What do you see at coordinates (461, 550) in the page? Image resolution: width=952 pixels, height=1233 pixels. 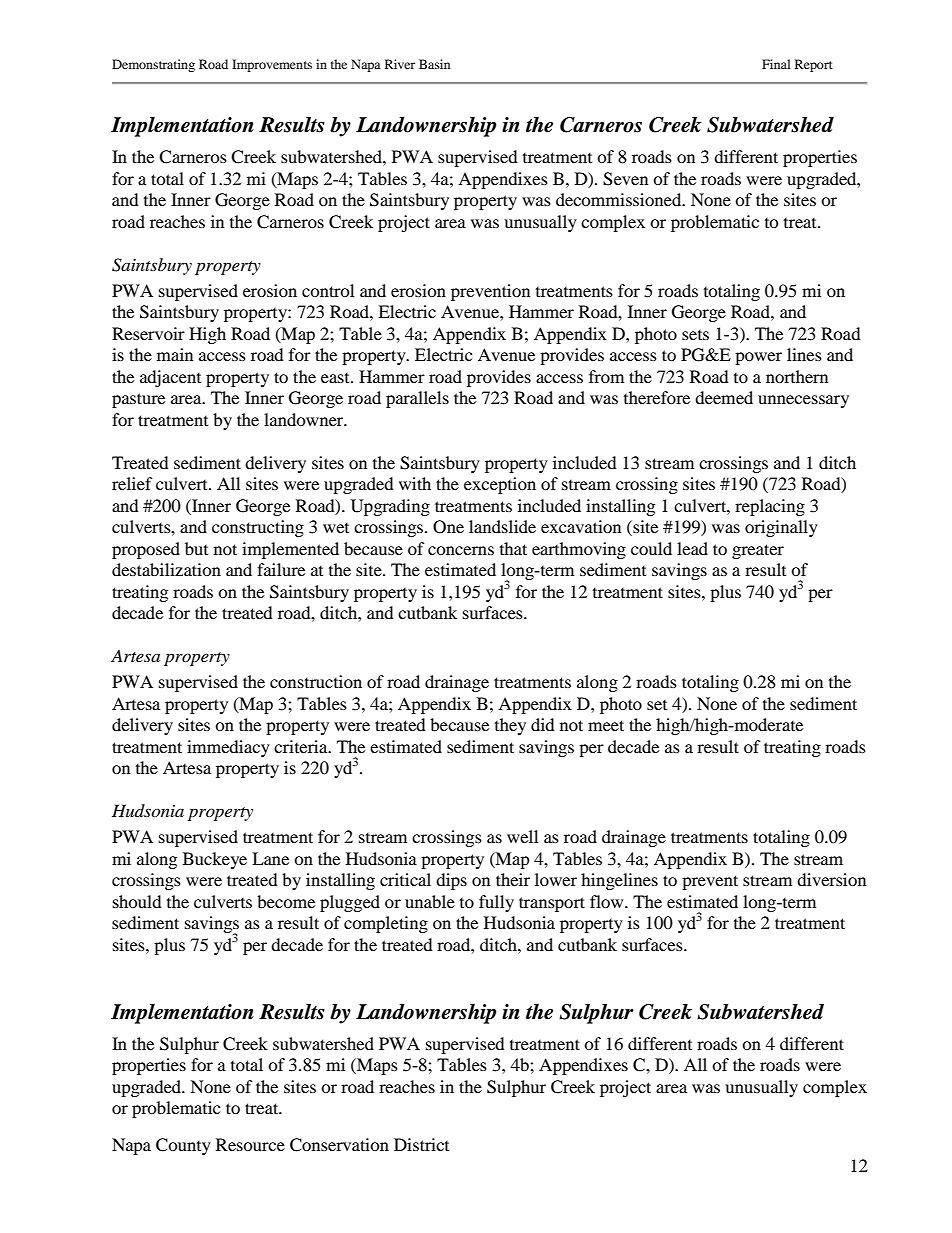 I see `concerns` at bounding box center [461, 550].
